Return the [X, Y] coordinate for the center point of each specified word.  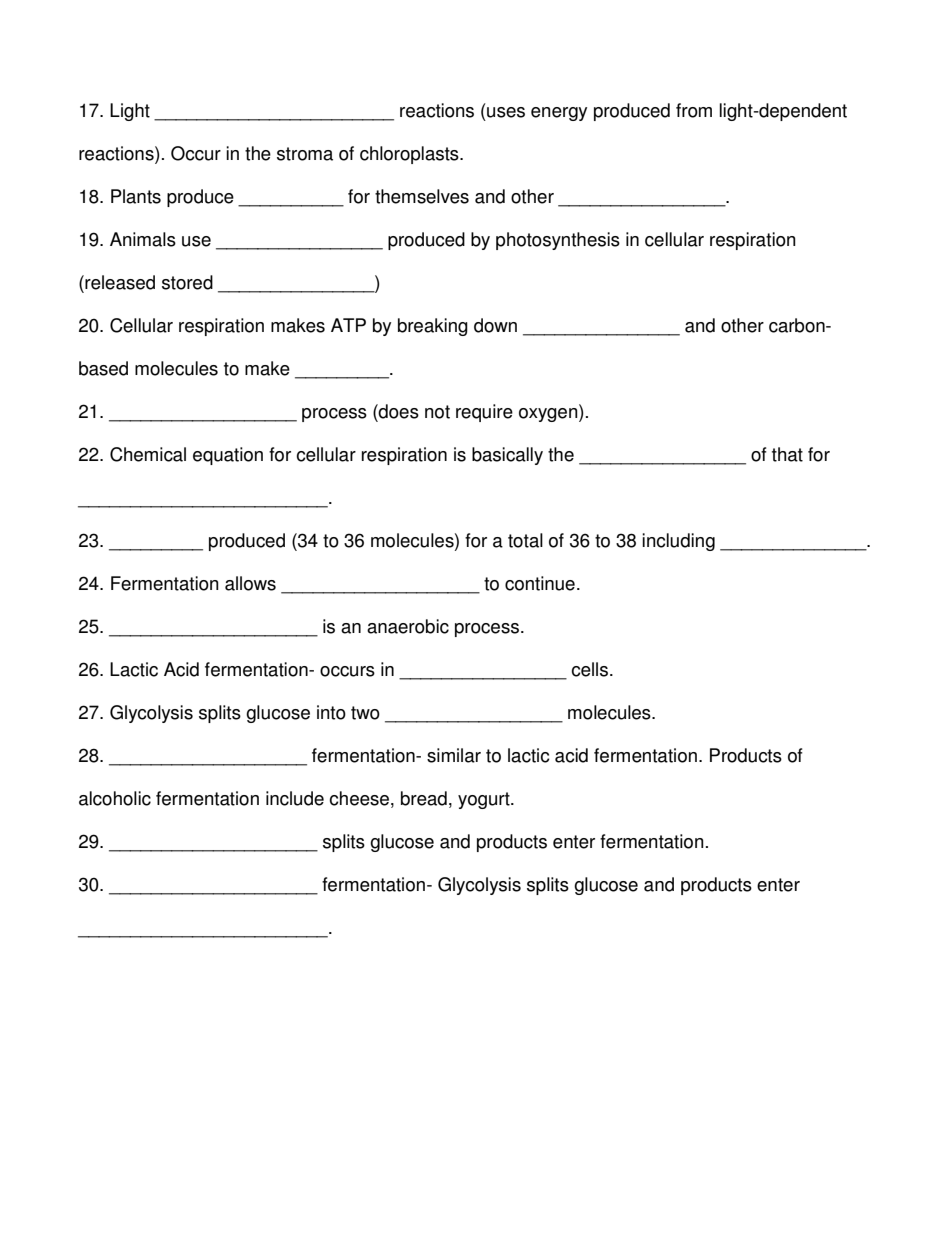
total [525, 540]
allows [250, 583]
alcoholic [115, 798]
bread [424, 798]
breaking [433, 327]
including [678, 542]
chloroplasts [410, 155]
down [495, 325]
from [694, 110]
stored [187, 282]
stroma [305, 154]
